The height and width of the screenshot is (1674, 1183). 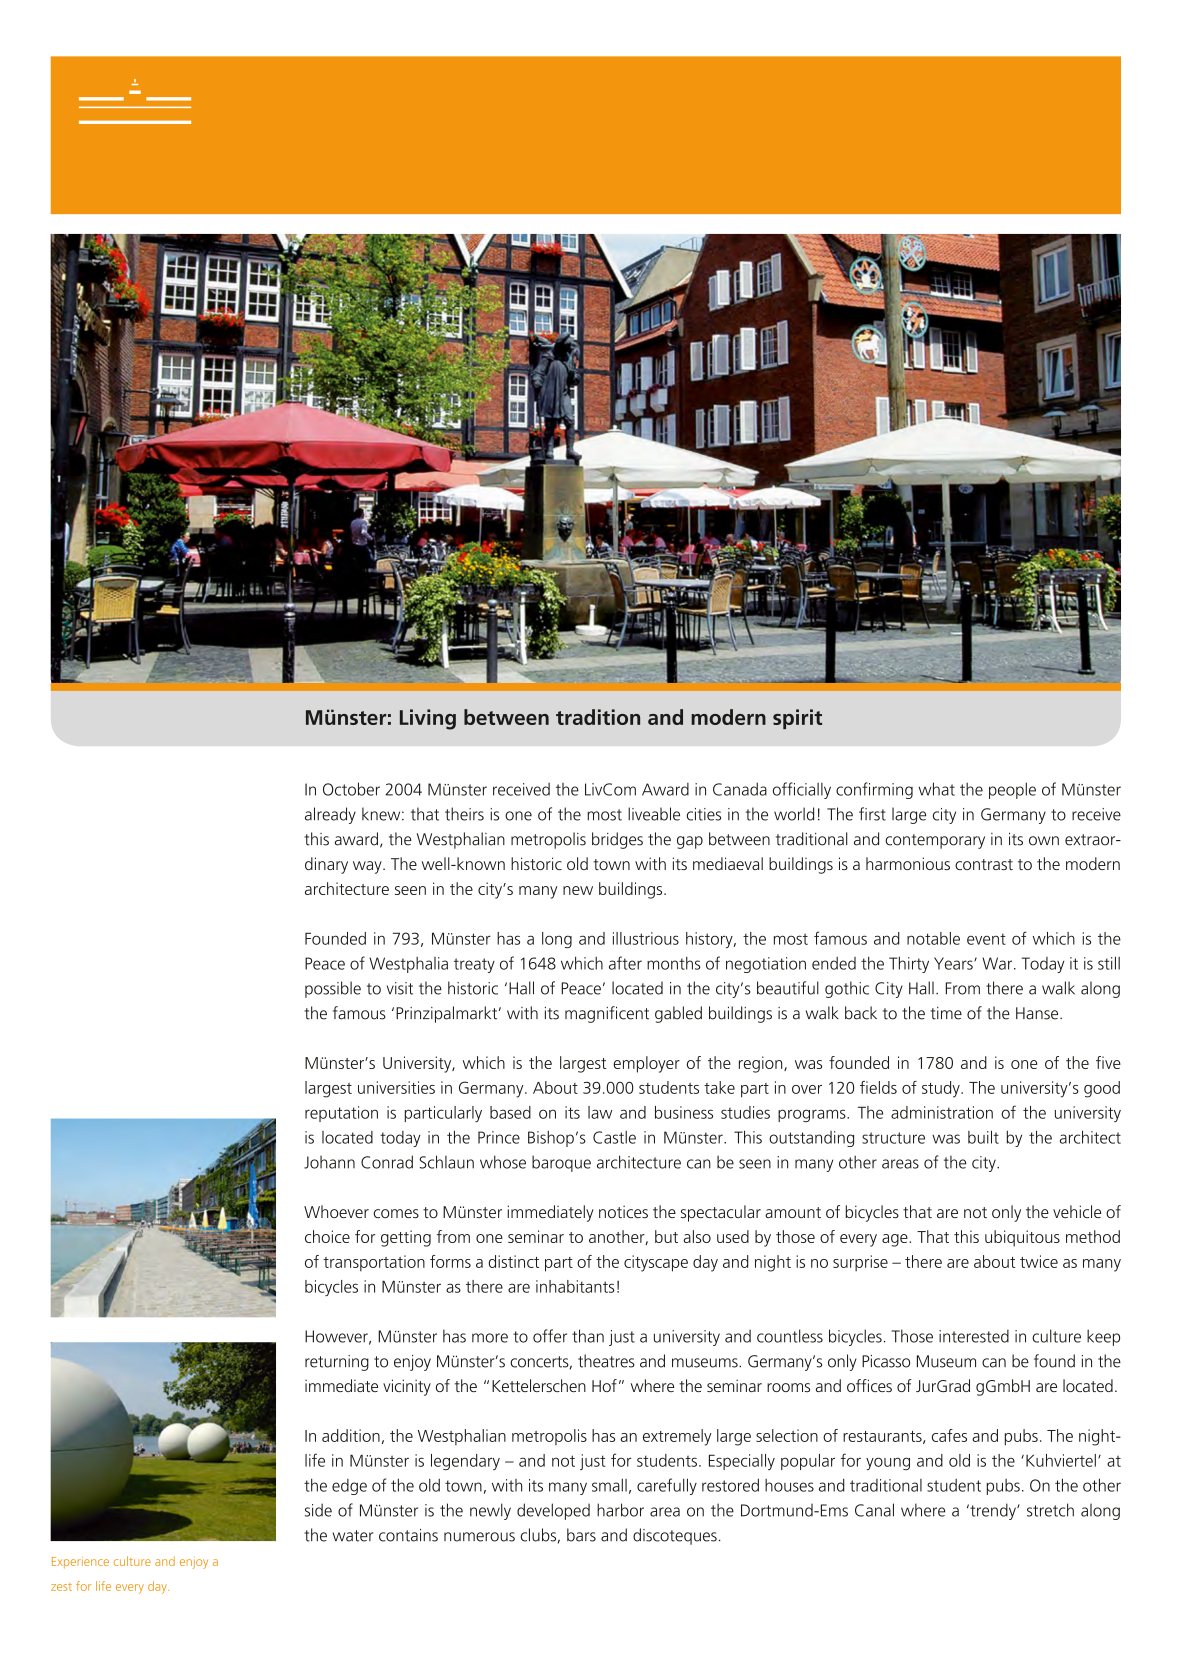 I want to click on Johann, so click(x=329, y=1162).
